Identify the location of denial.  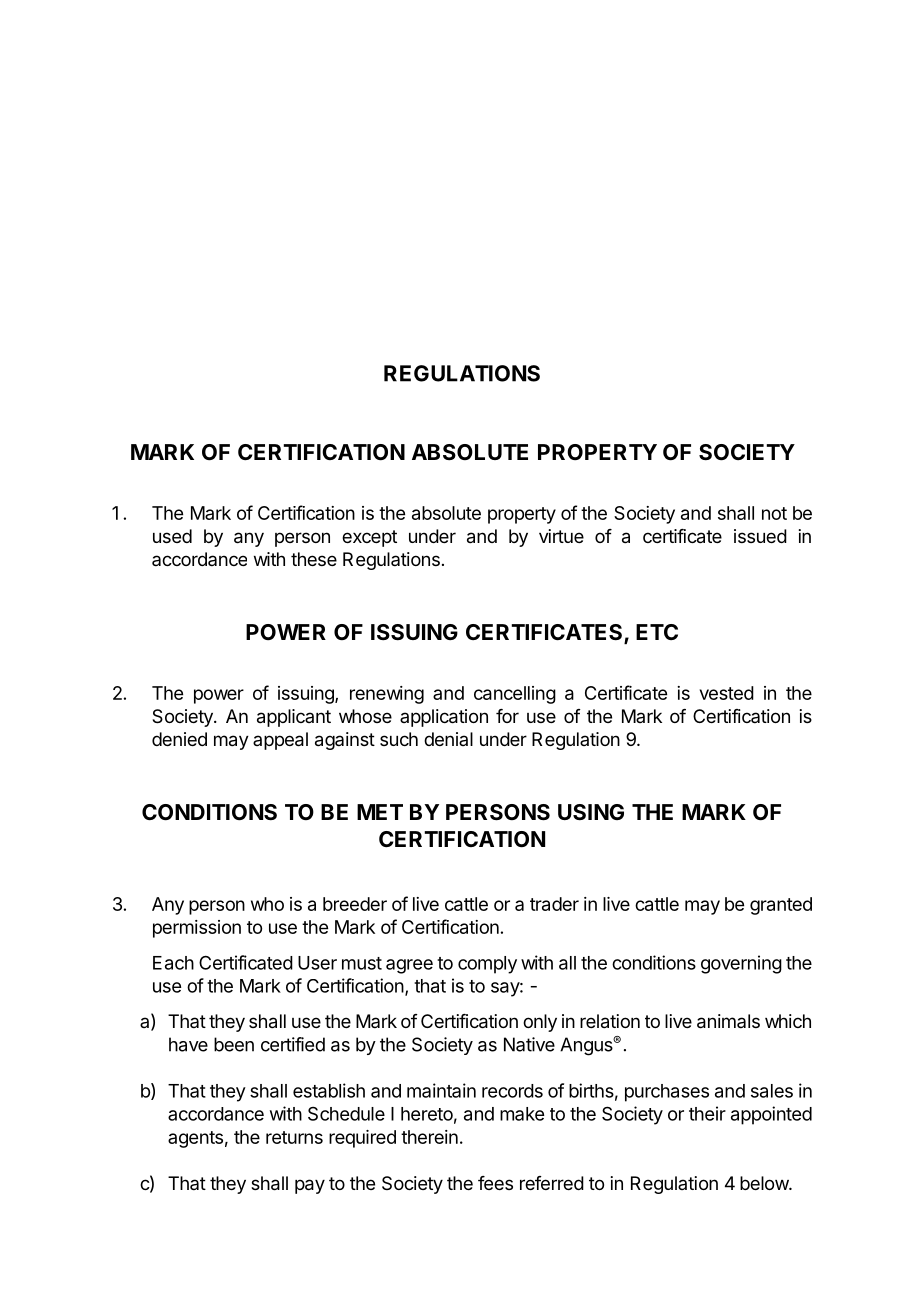
(448, 739).
